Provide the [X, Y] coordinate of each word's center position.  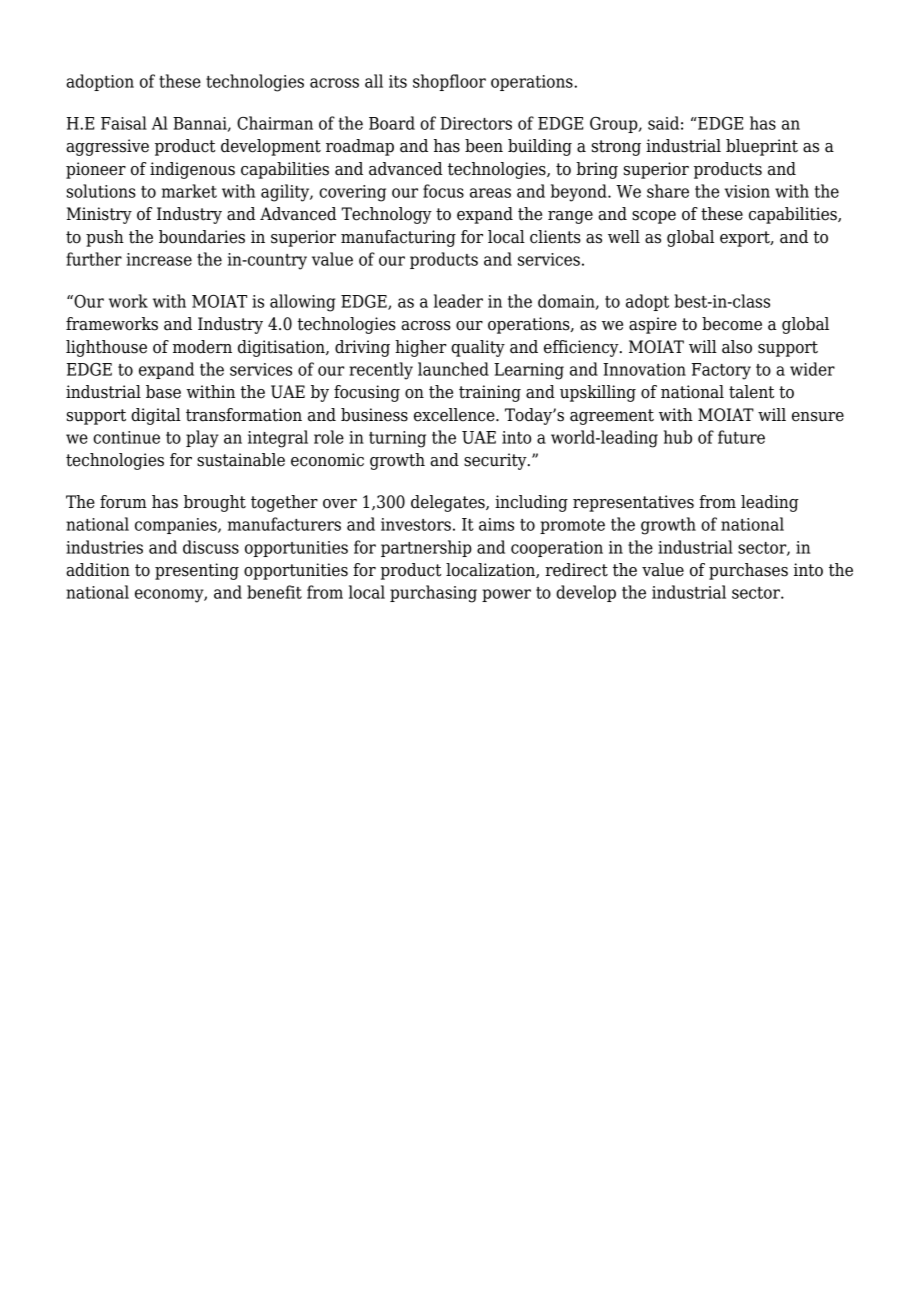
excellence [455, 415]
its [398, 81]
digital [156, 416]
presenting [197, 571]
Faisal [124, 123]
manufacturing [398, 238]
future [741, 437]
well [624, 237]
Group [615, 125]
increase [159, 259]
